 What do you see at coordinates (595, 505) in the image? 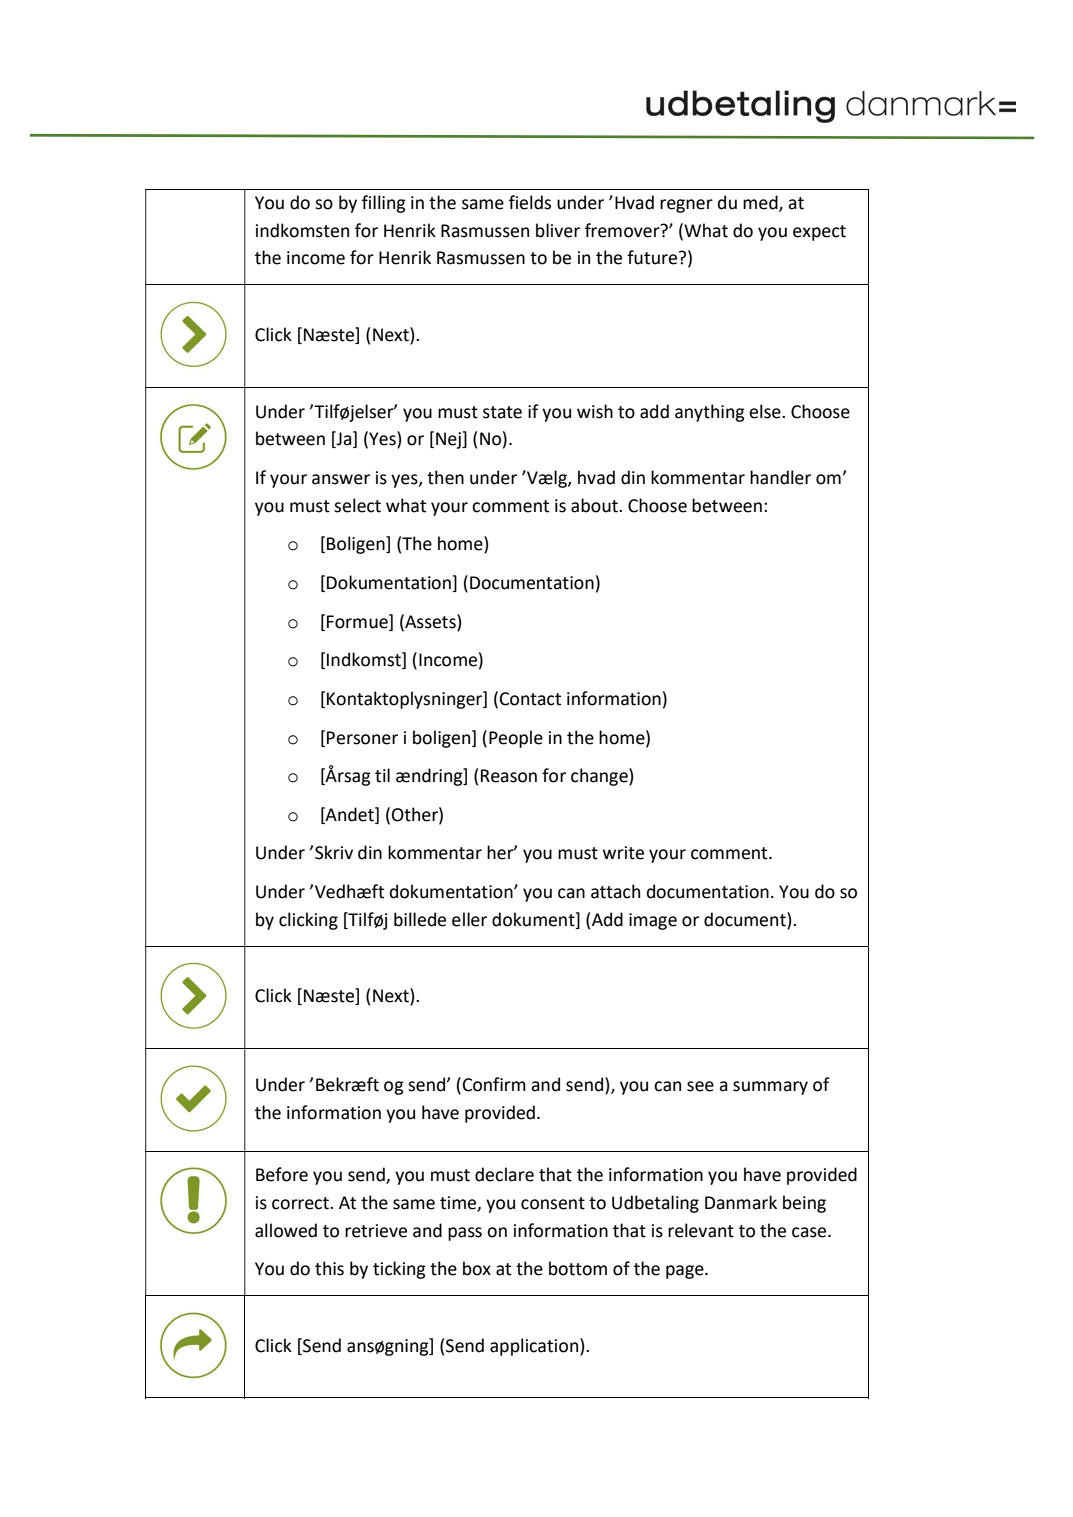
I see `about` at bounding box center [595, 505].
